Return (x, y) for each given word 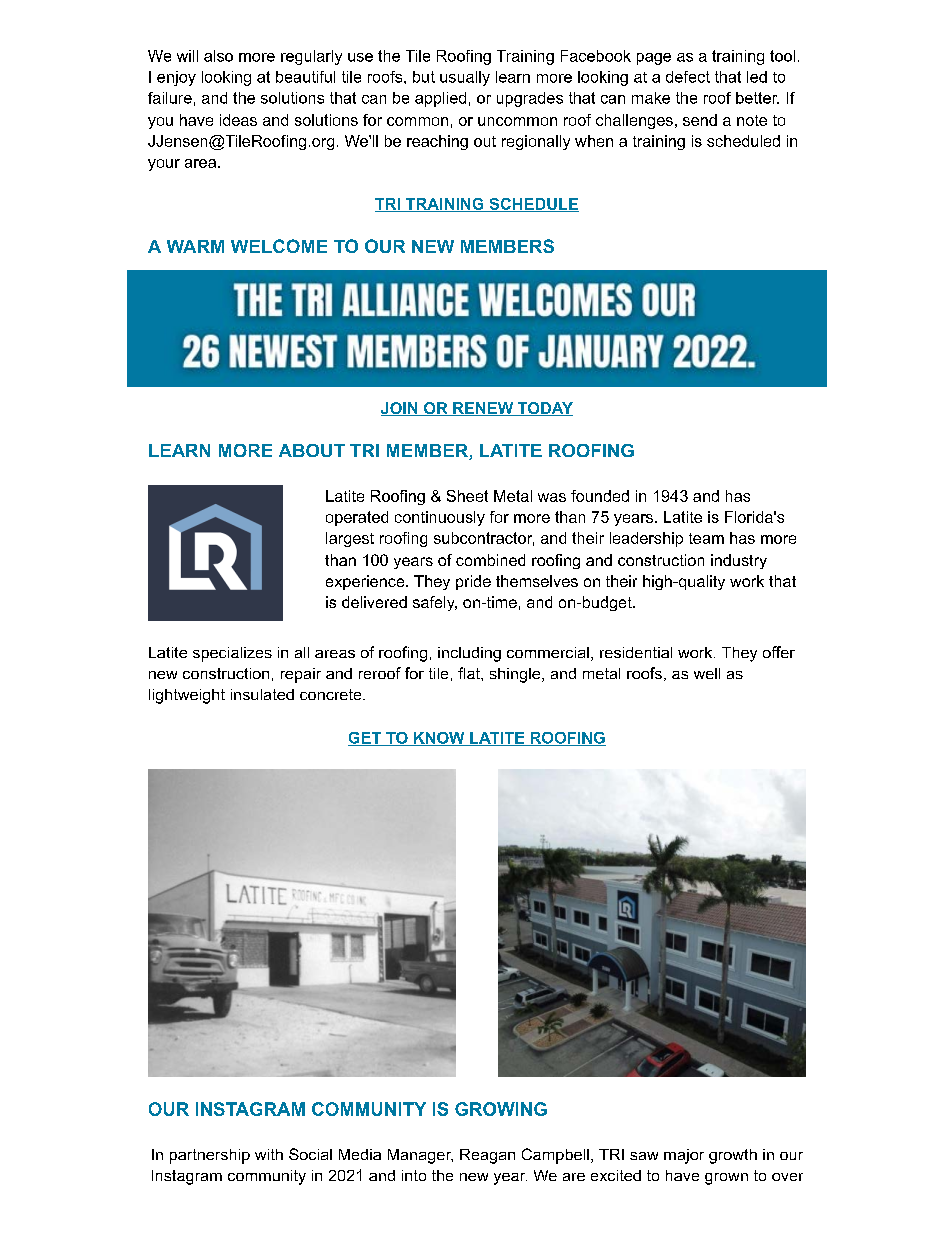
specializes (232, 654)
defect (688, 77)
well (707, 673)
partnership (210, 1156)
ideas (238, 120)
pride (473, 582)
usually (465, 78)
